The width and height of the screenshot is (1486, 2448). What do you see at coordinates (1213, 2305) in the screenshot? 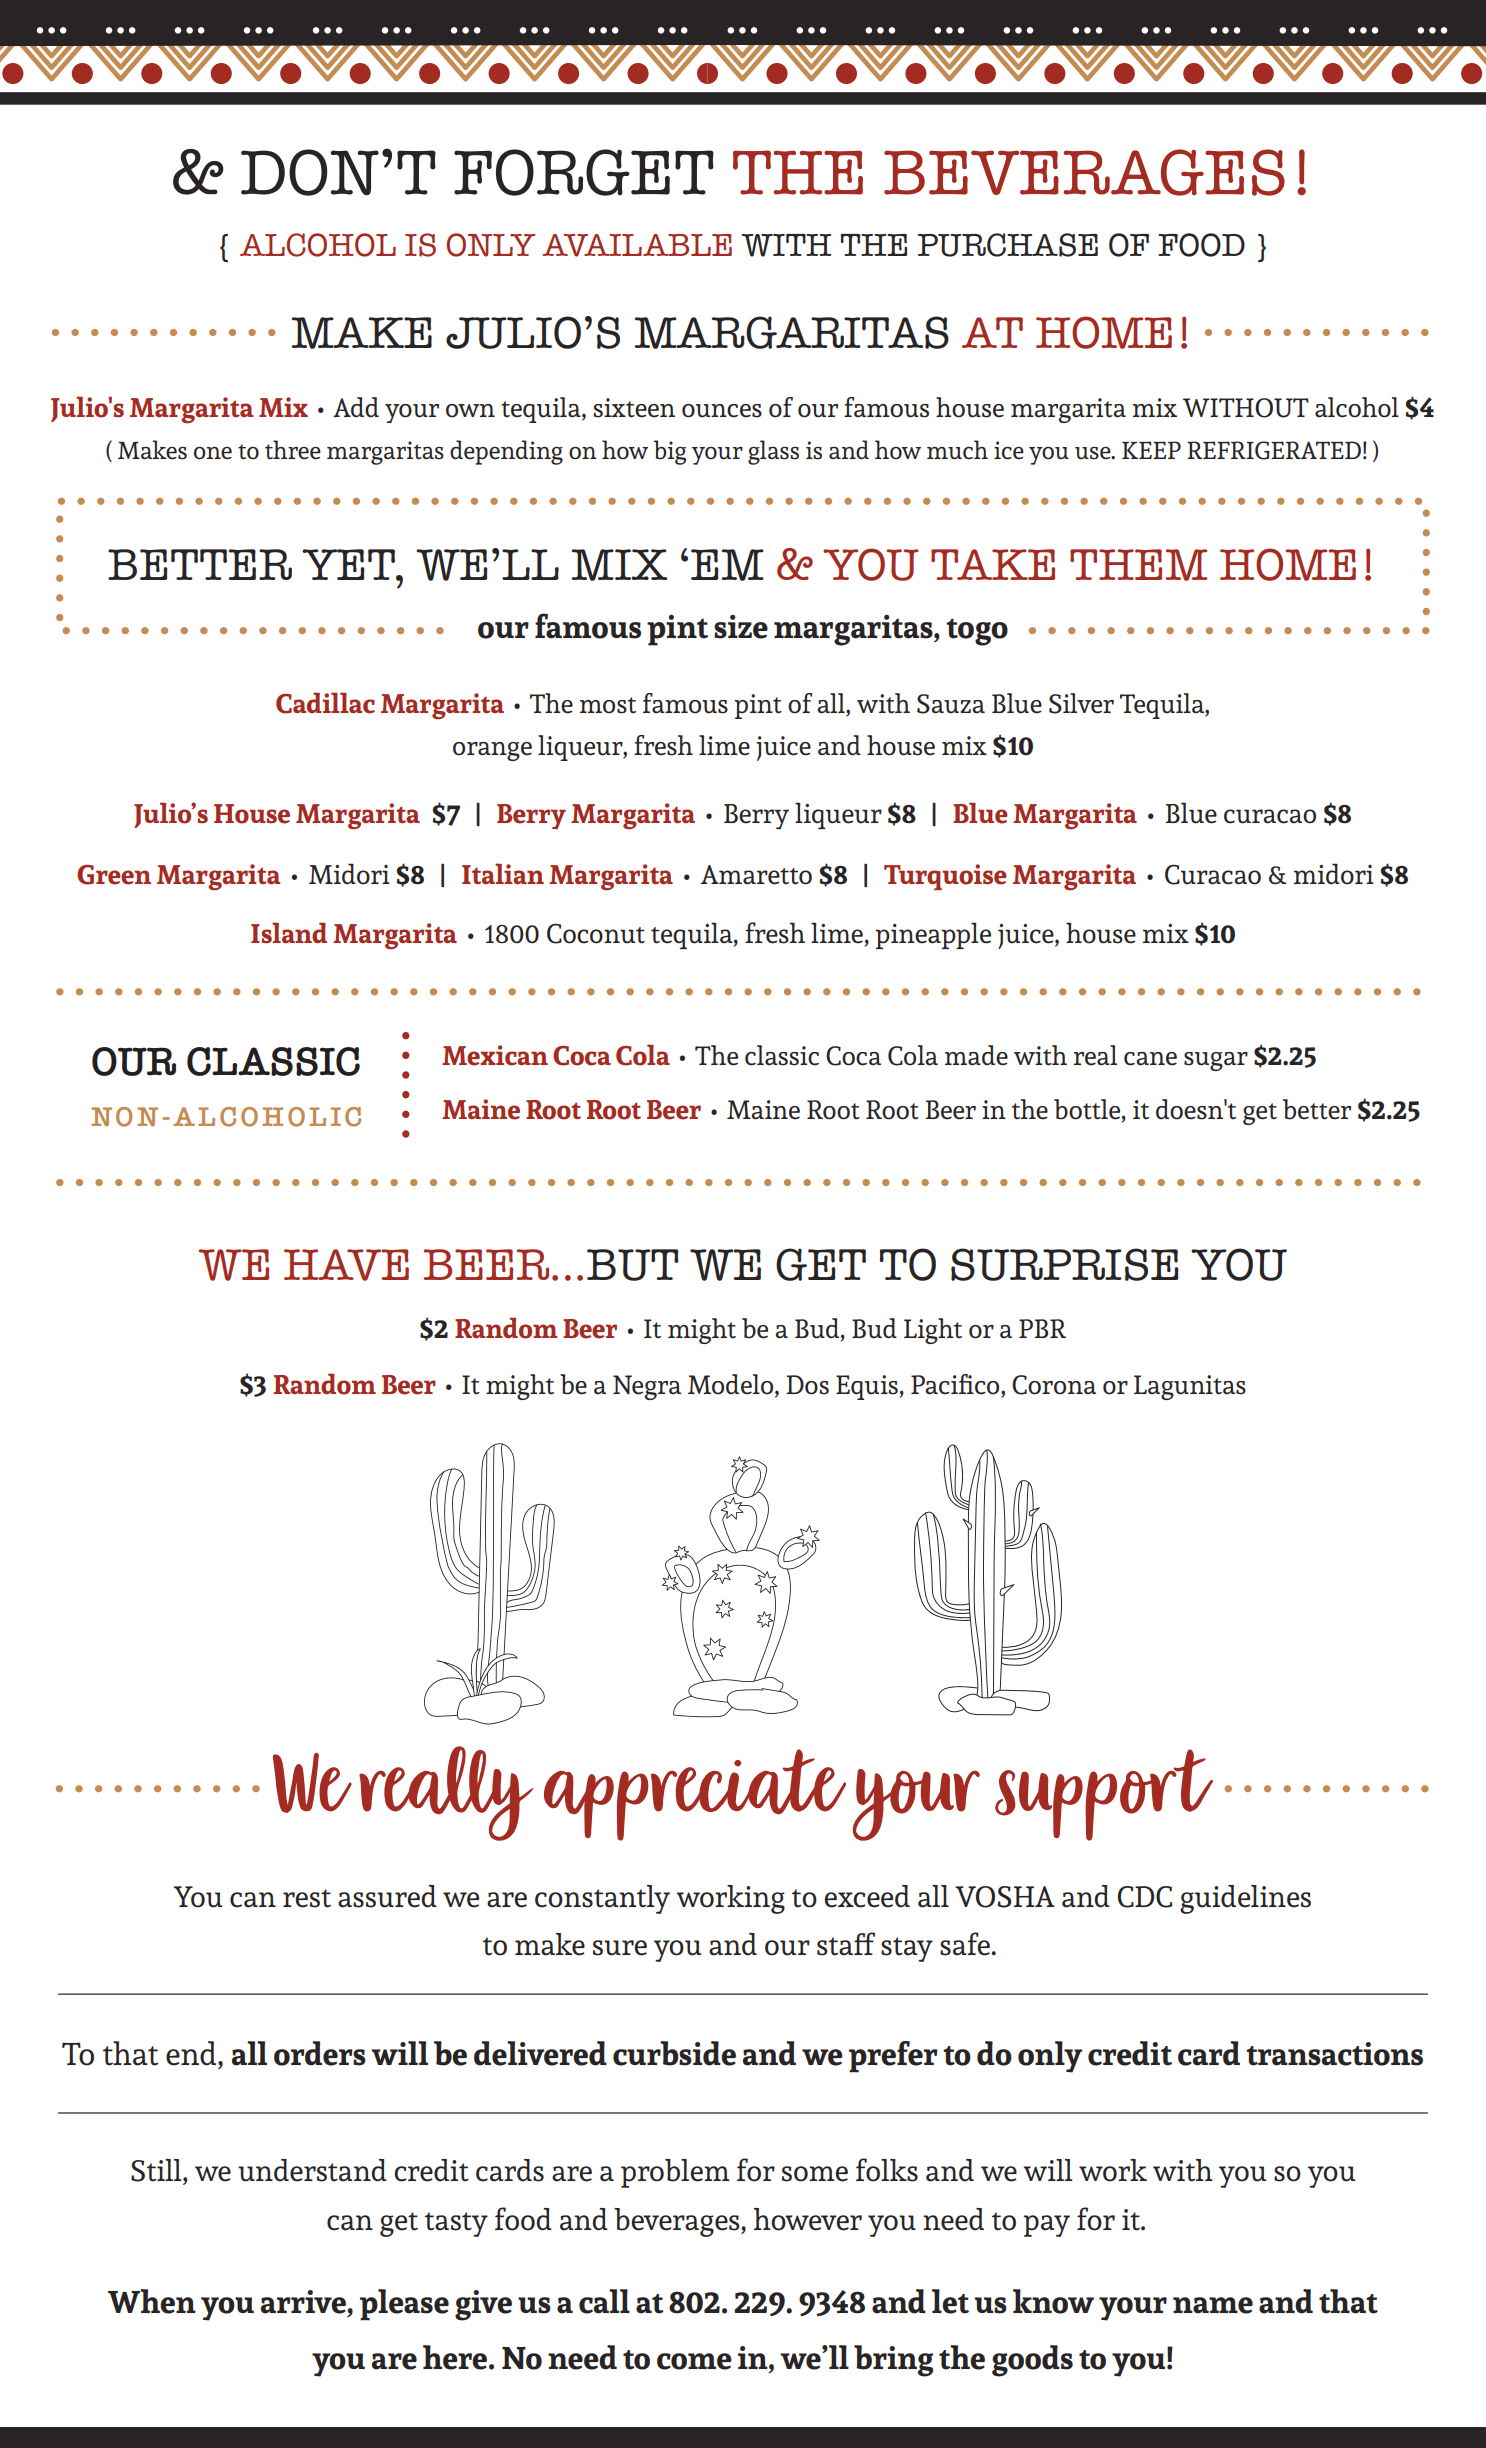
I see `name` at bounding box center [1213, 2305].
